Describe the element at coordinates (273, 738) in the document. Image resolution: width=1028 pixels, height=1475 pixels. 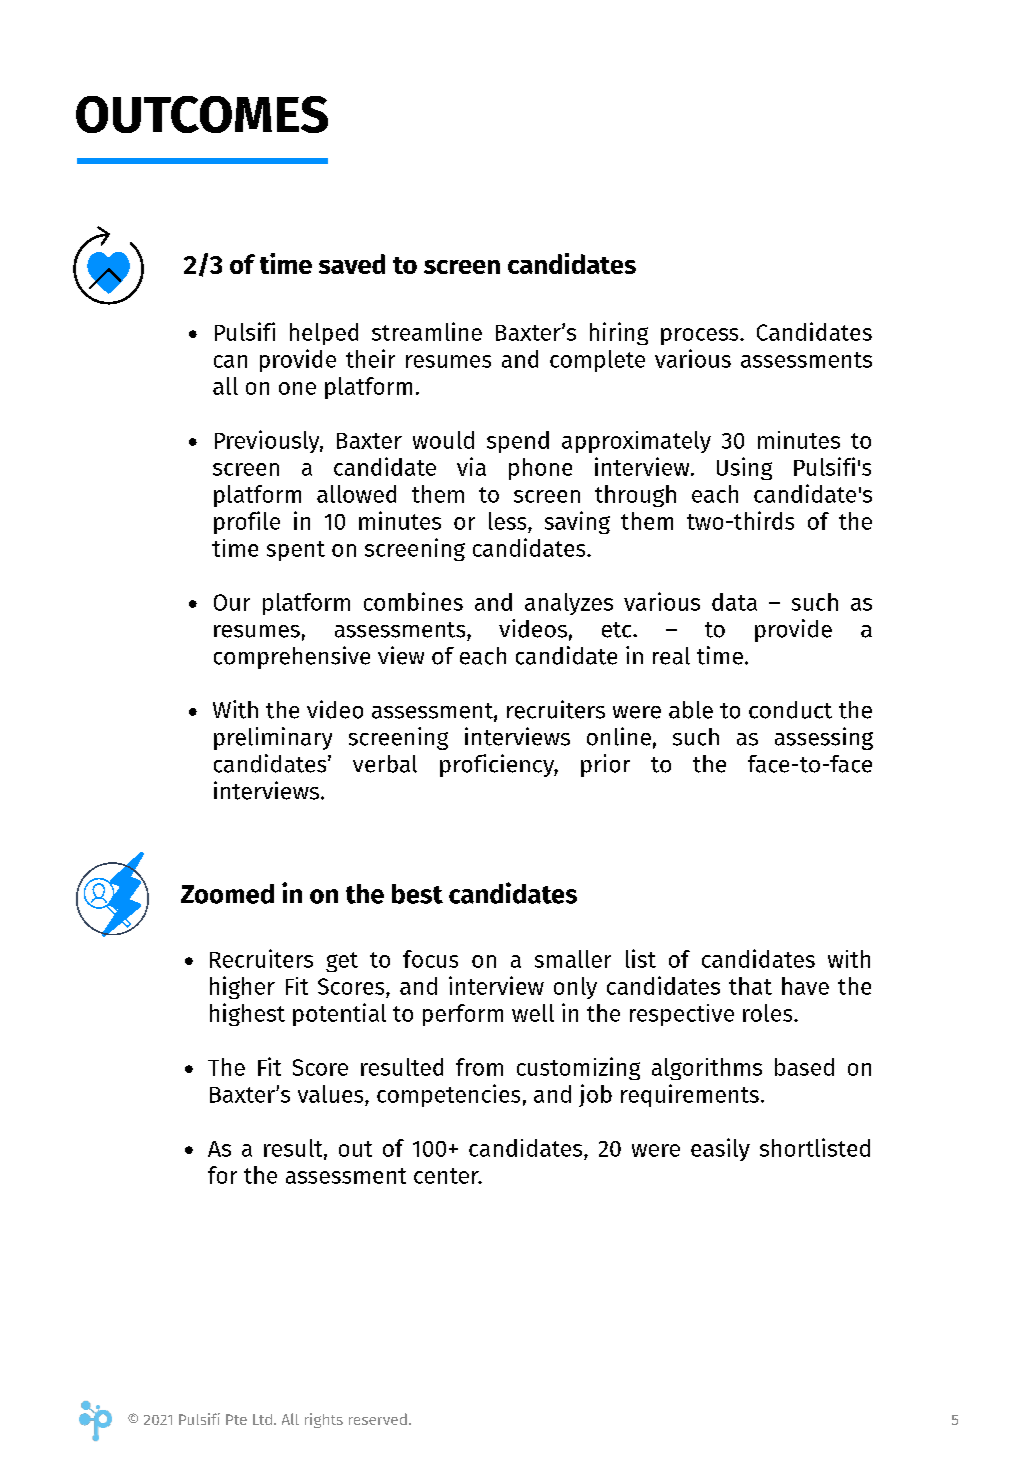
I see `preliminary` at that location.
